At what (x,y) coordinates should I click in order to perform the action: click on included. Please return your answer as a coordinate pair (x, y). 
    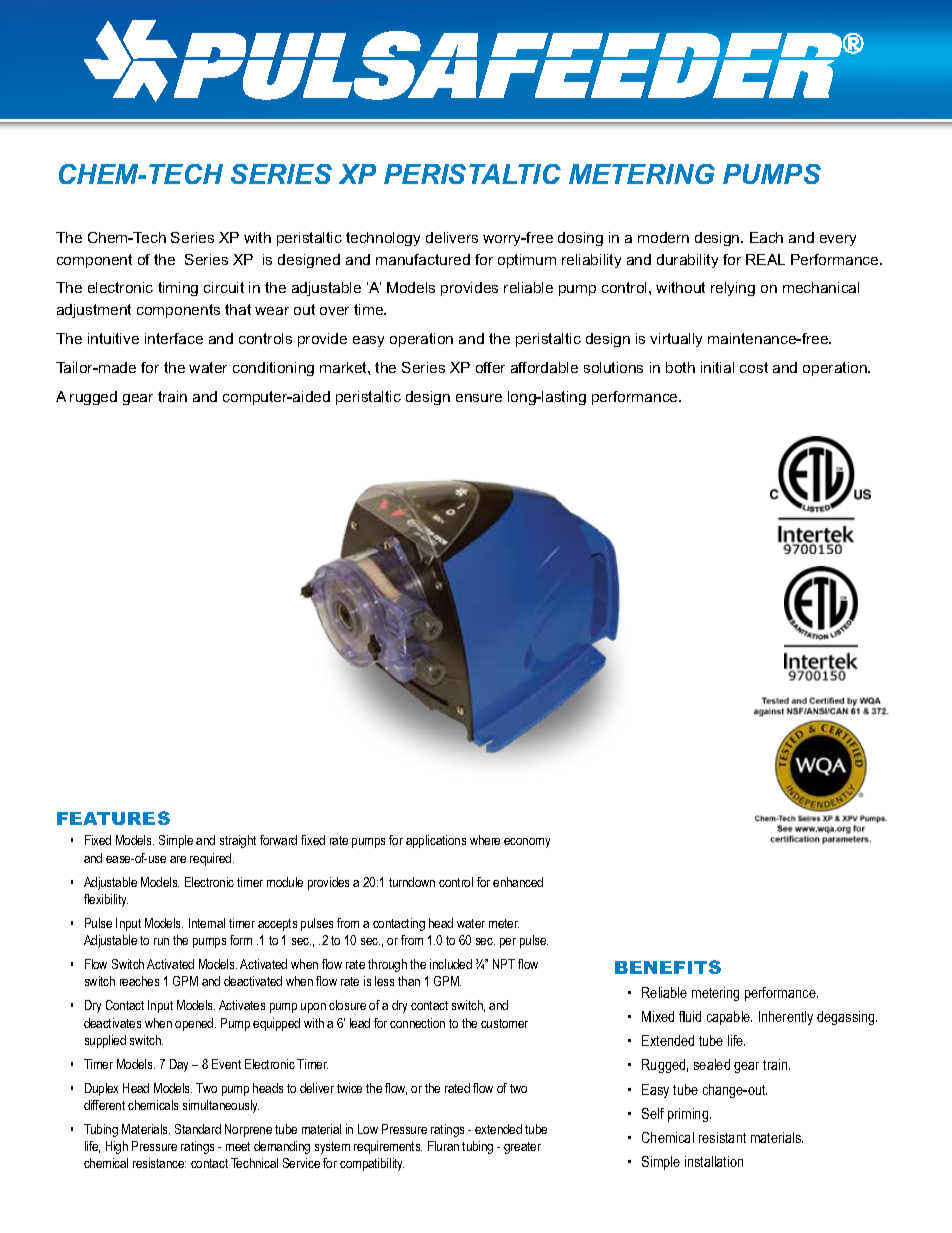
    Looking at the image, I should click on (451, 964).
